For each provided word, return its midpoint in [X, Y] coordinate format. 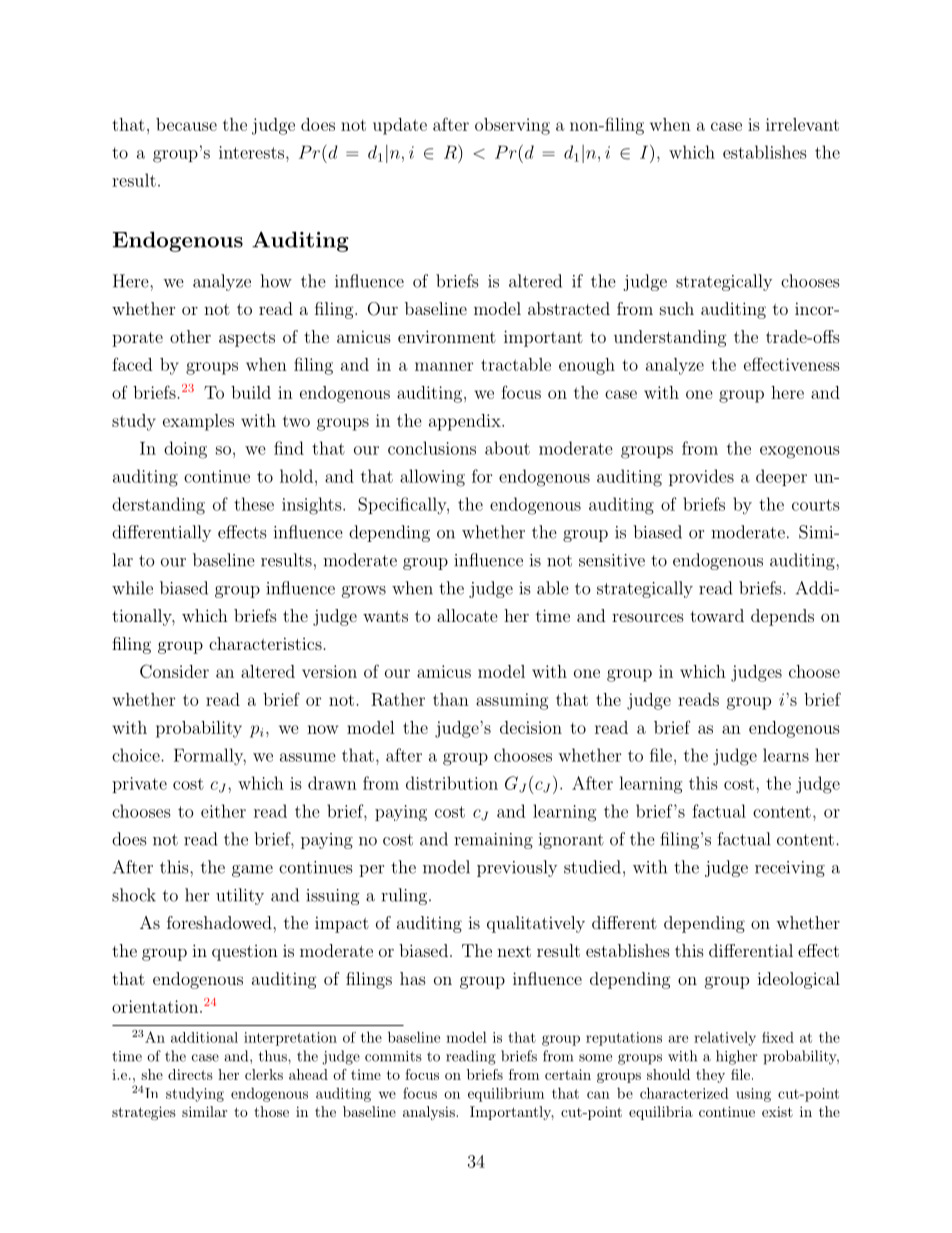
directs [190, 1074]
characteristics [265, 643]
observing [512, 126]
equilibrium [506, 1094]
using [753, 1095]
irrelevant [802, 124]
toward [717, 615]
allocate [467, 615]
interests [251, 152]
